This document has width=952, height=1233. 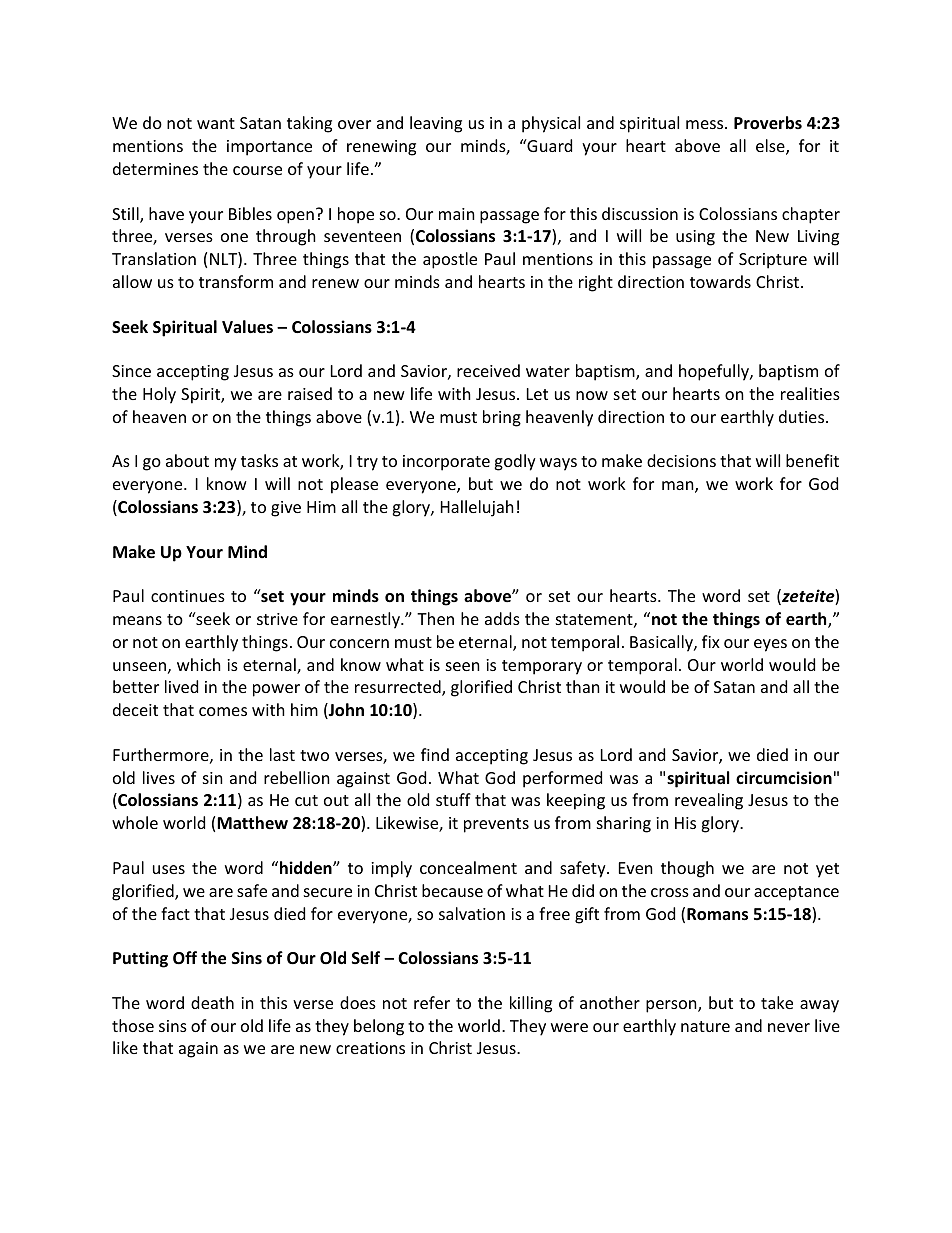 I want to click on want, so click(x=216, y=123).
